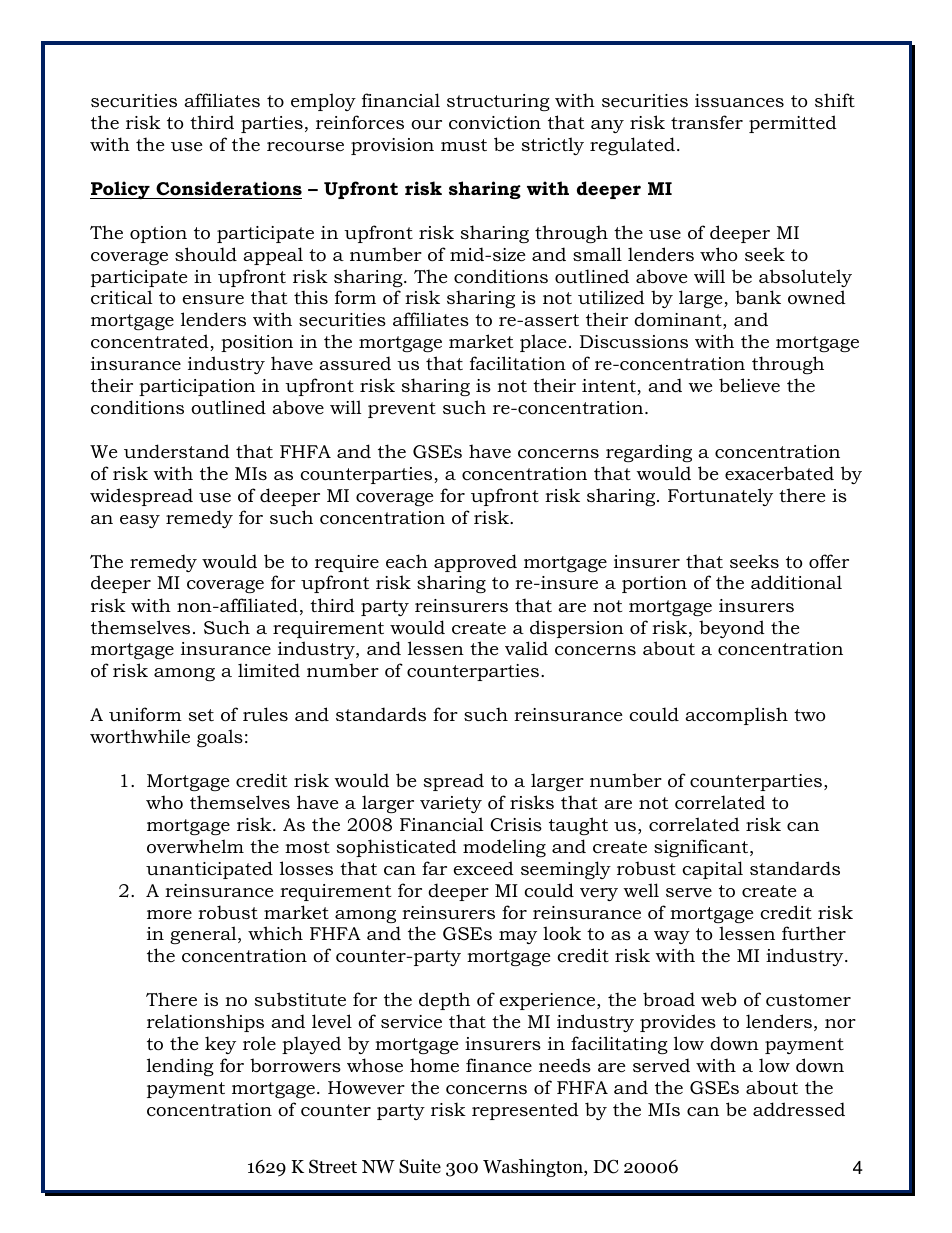 The height and width of the image is (1233, 952). What do you see at coordinates (518, 363) in the image?
I see `facilitation` at bounding box center [518, 363].
